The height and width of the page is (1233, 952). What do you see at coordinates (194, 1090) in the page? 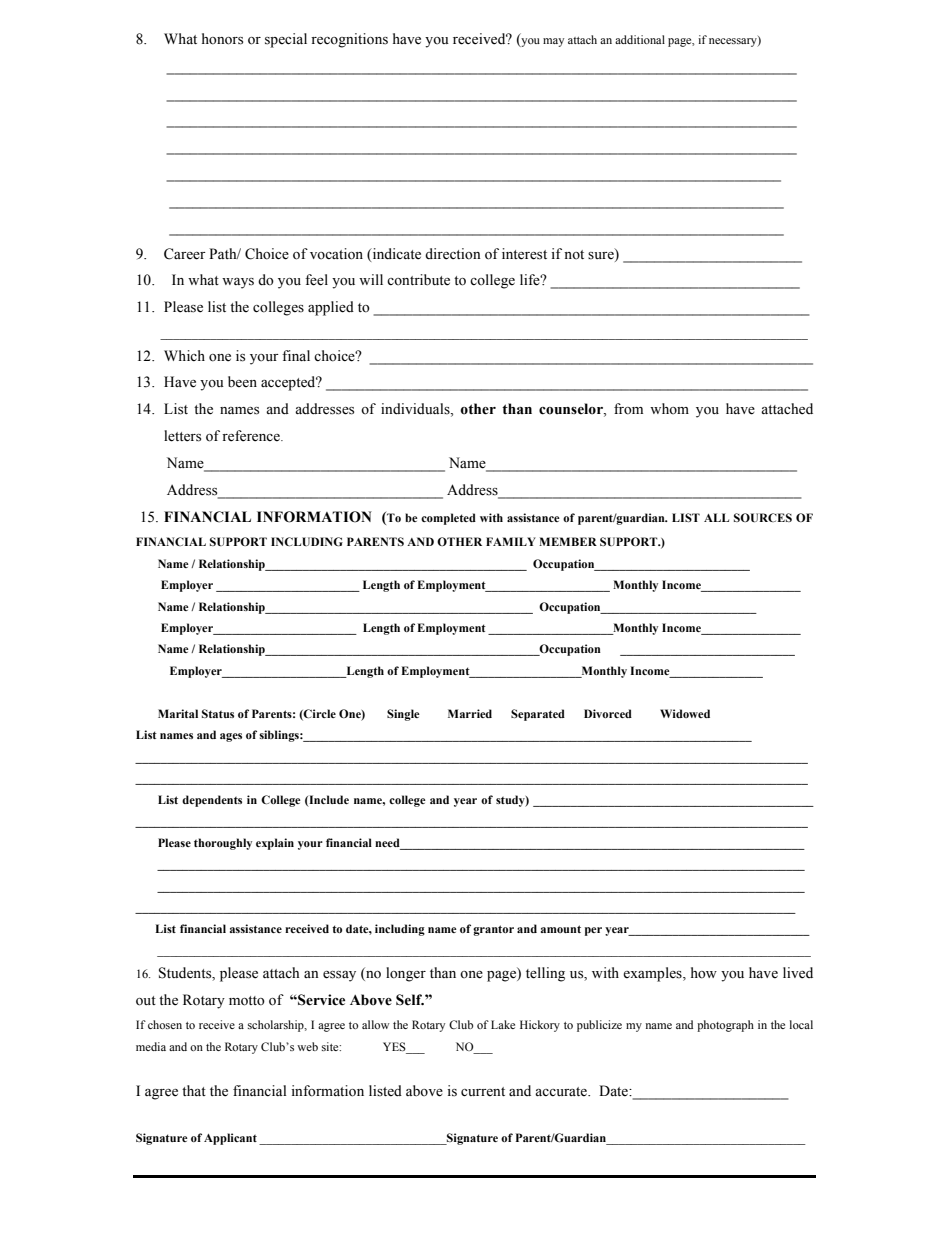
I see `that` at bounding box center [194, 1090].
